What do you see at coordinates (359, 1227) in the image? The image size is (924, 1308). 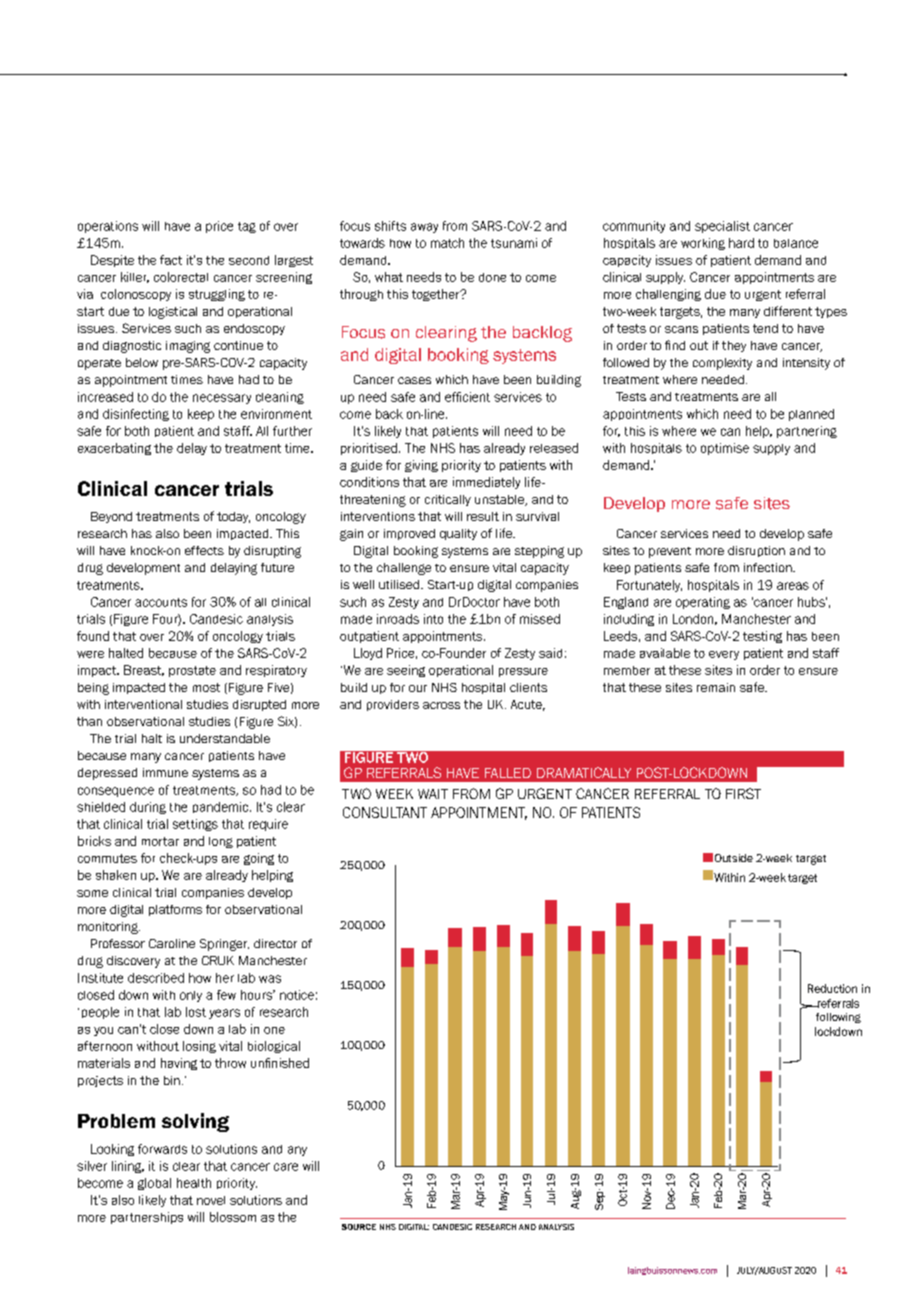 I see `SOURCE` at bounding box center [359, 1227].
